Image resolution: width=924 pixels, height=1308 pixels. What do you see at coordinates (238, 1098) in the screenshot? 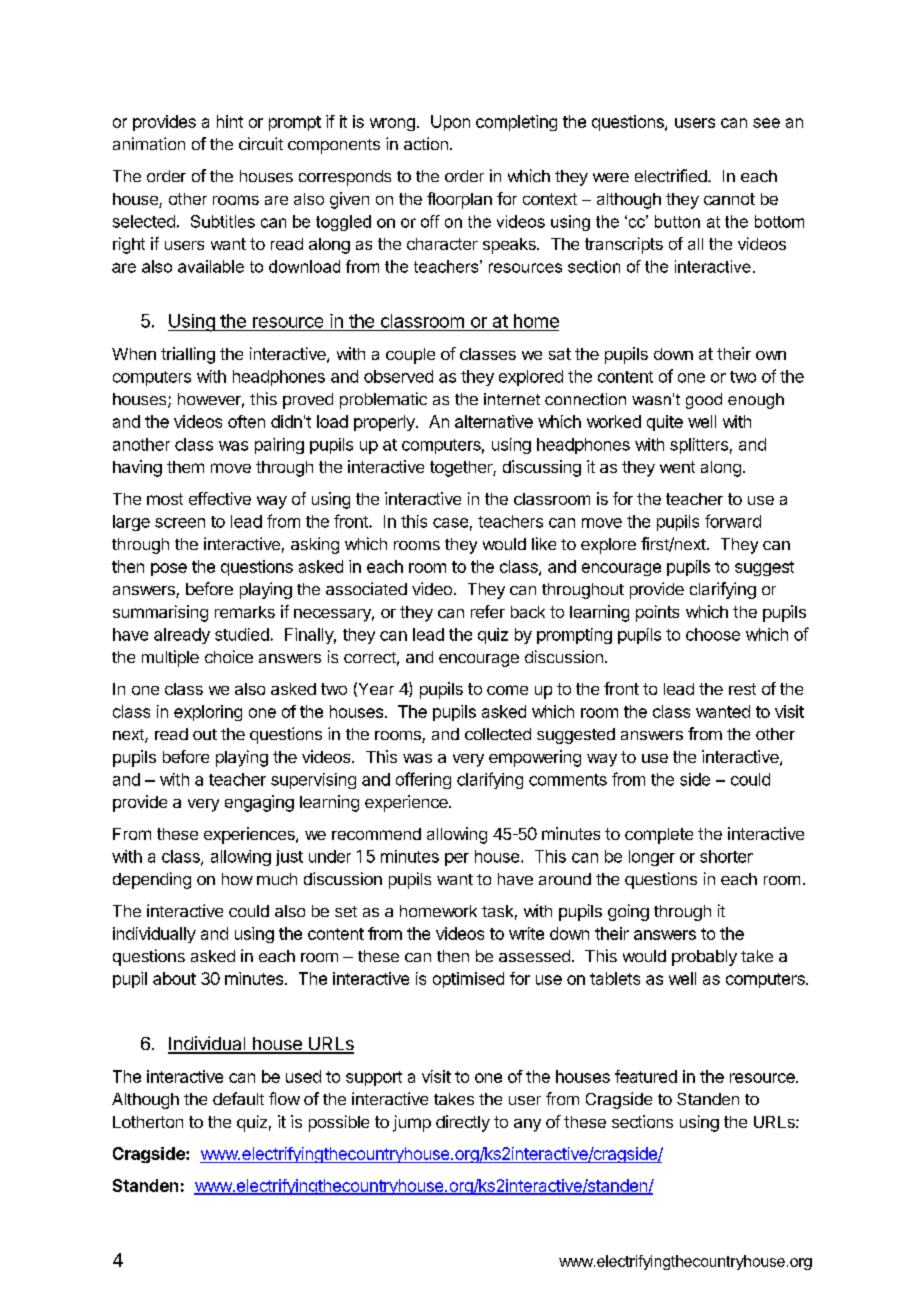
I see `default` at bounding box center [238, 1098].
